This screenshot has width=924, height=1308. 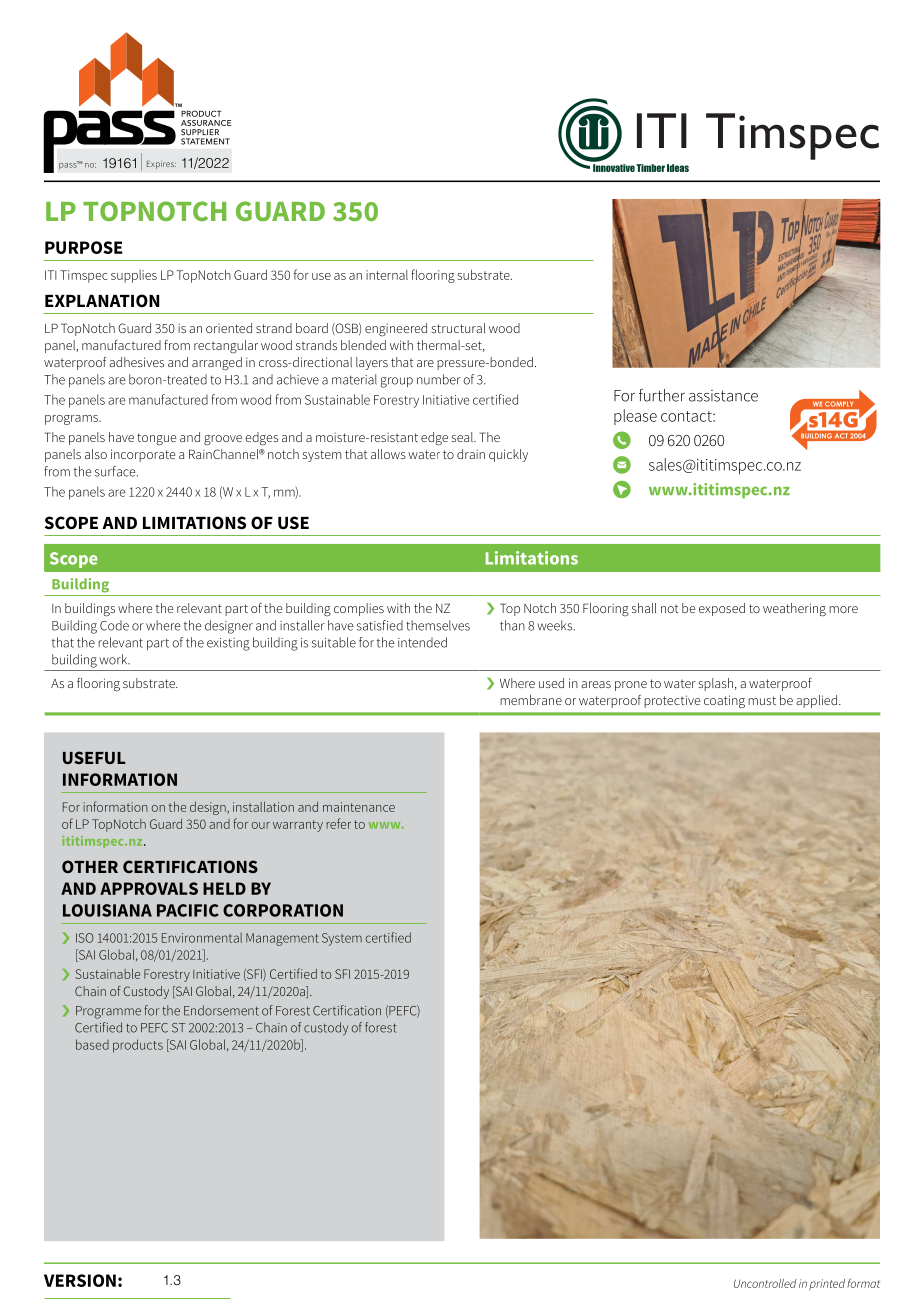 I want to click on VERSION, so click(x=80, y=1280).
